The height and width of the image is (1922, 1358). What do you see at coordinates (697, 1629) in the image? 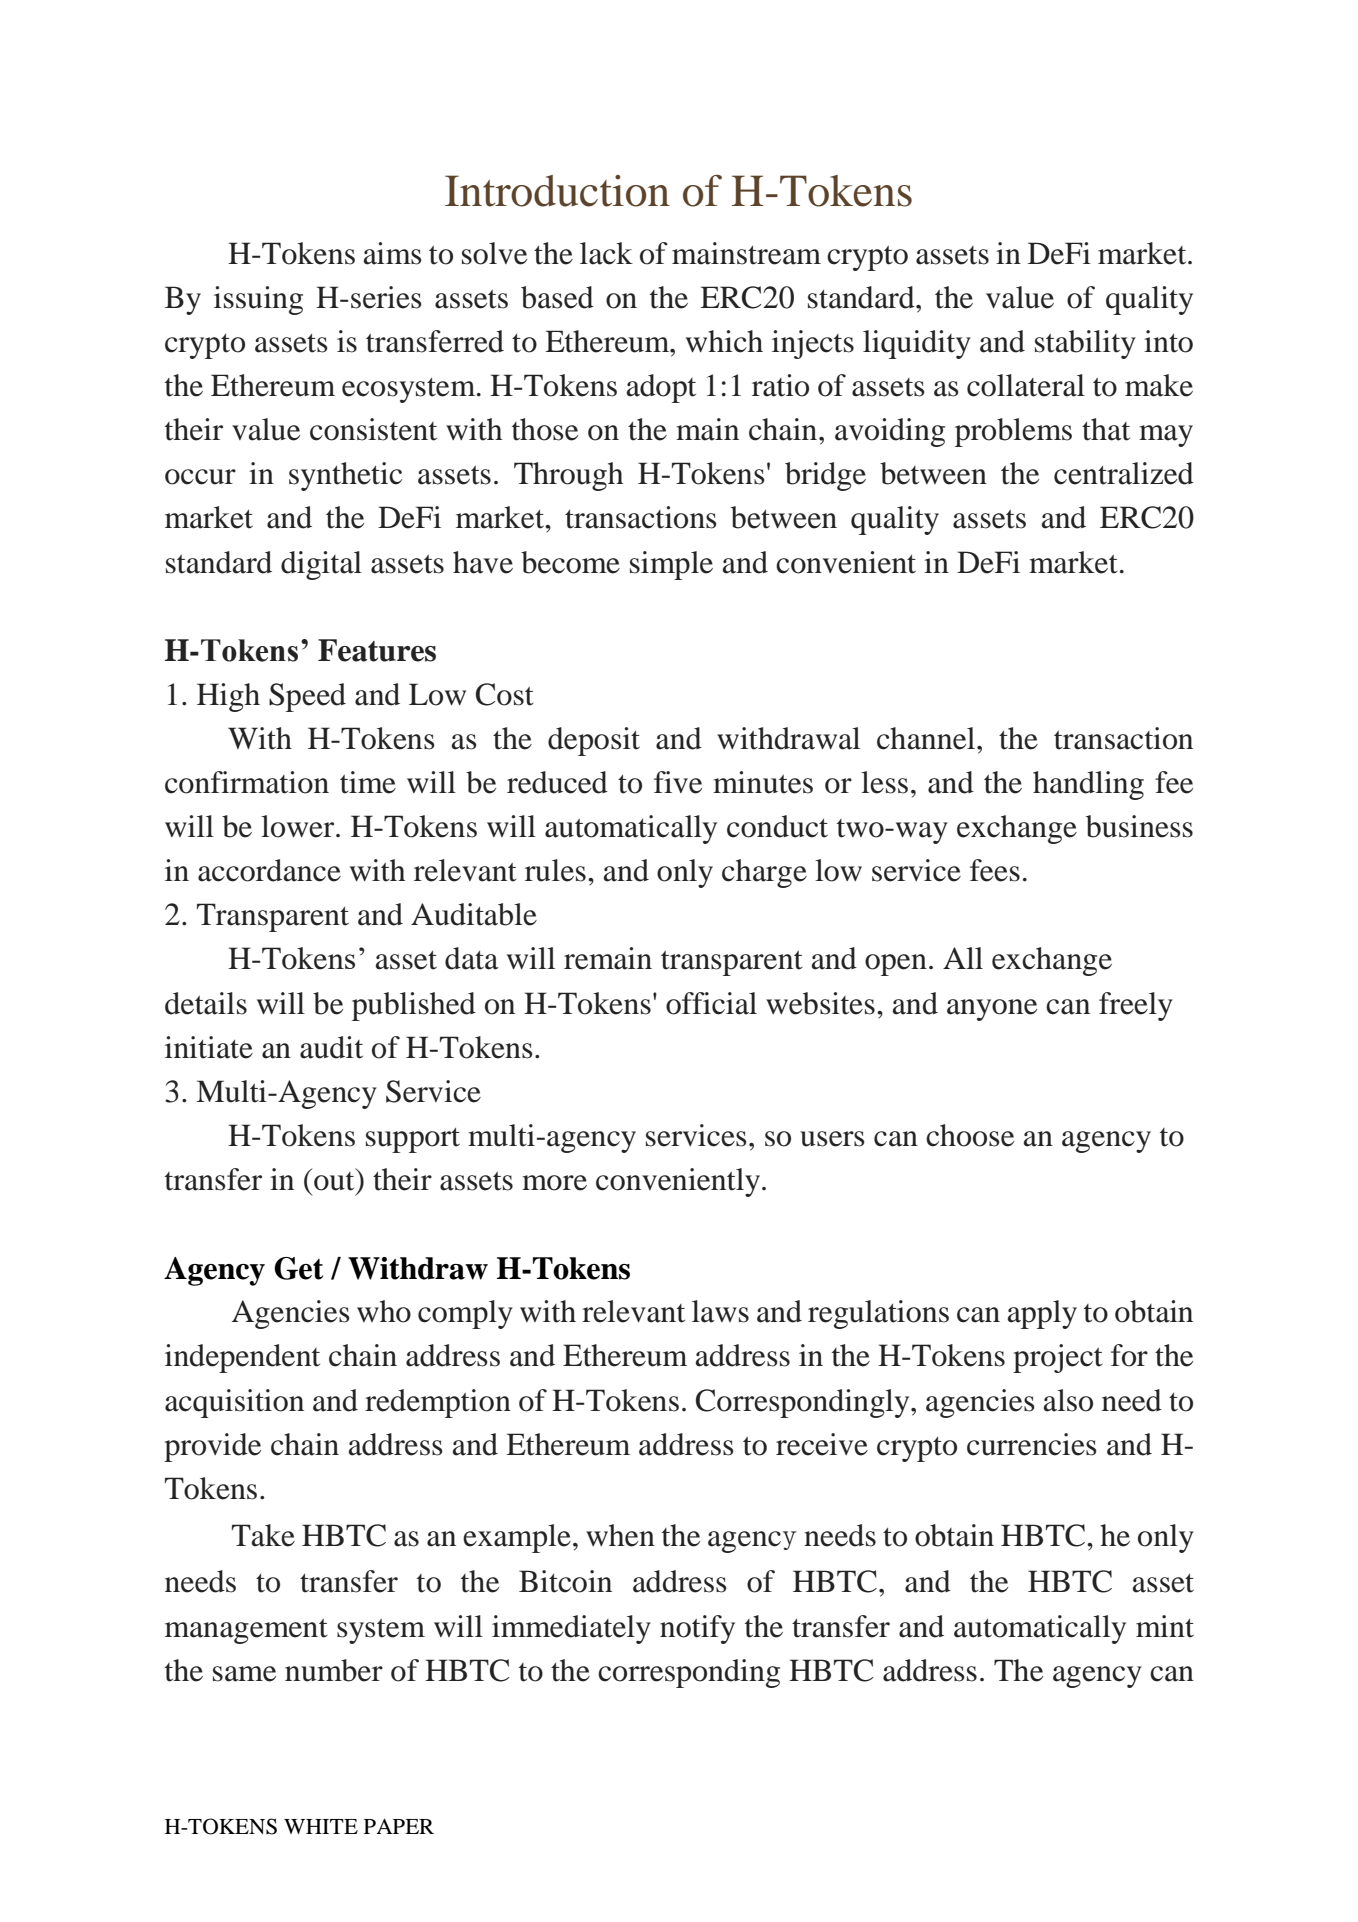
I see `notify` at bounding box center [697, 1629].
